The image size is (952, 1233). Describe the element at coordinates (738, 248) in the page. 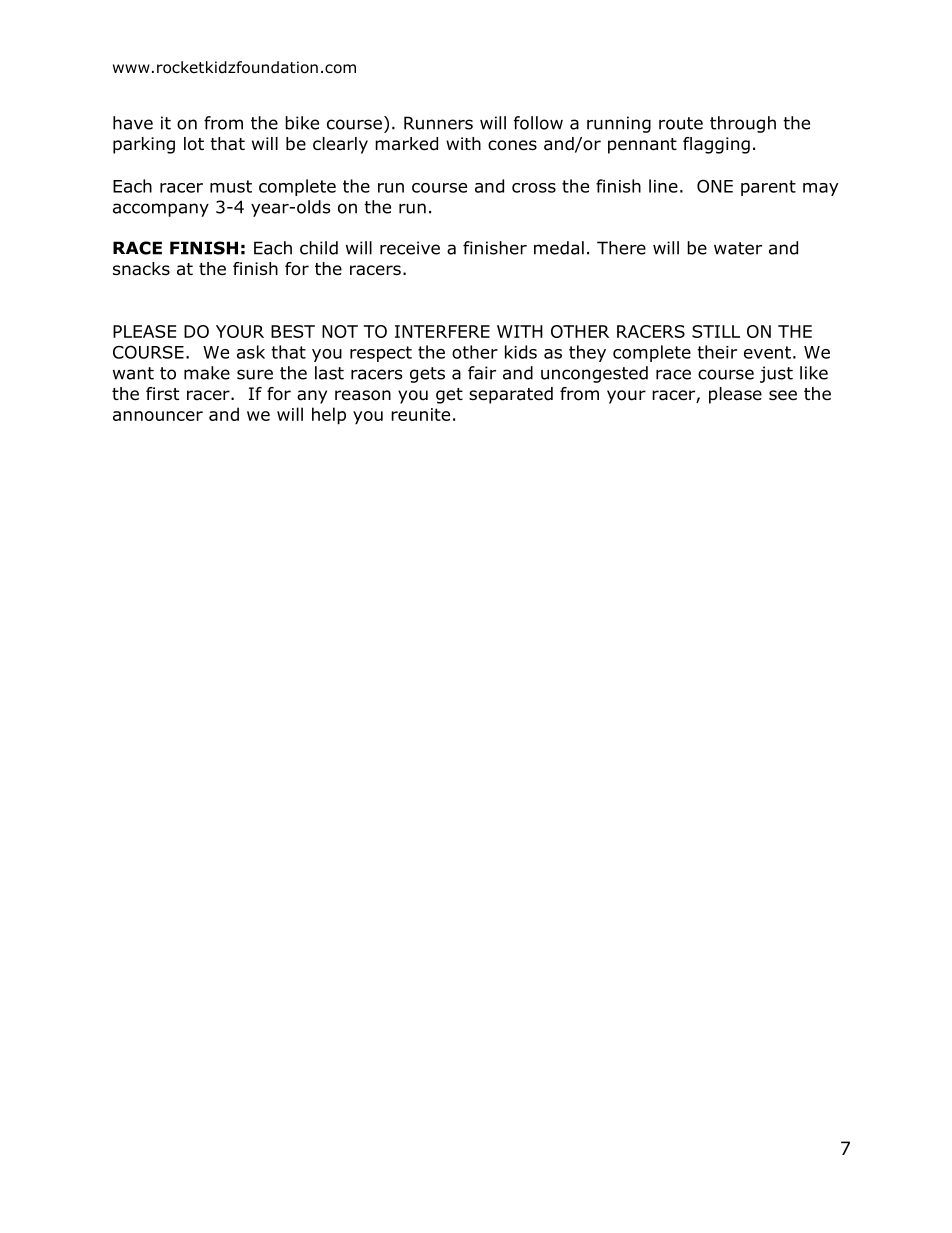

I see `water` at that location.
